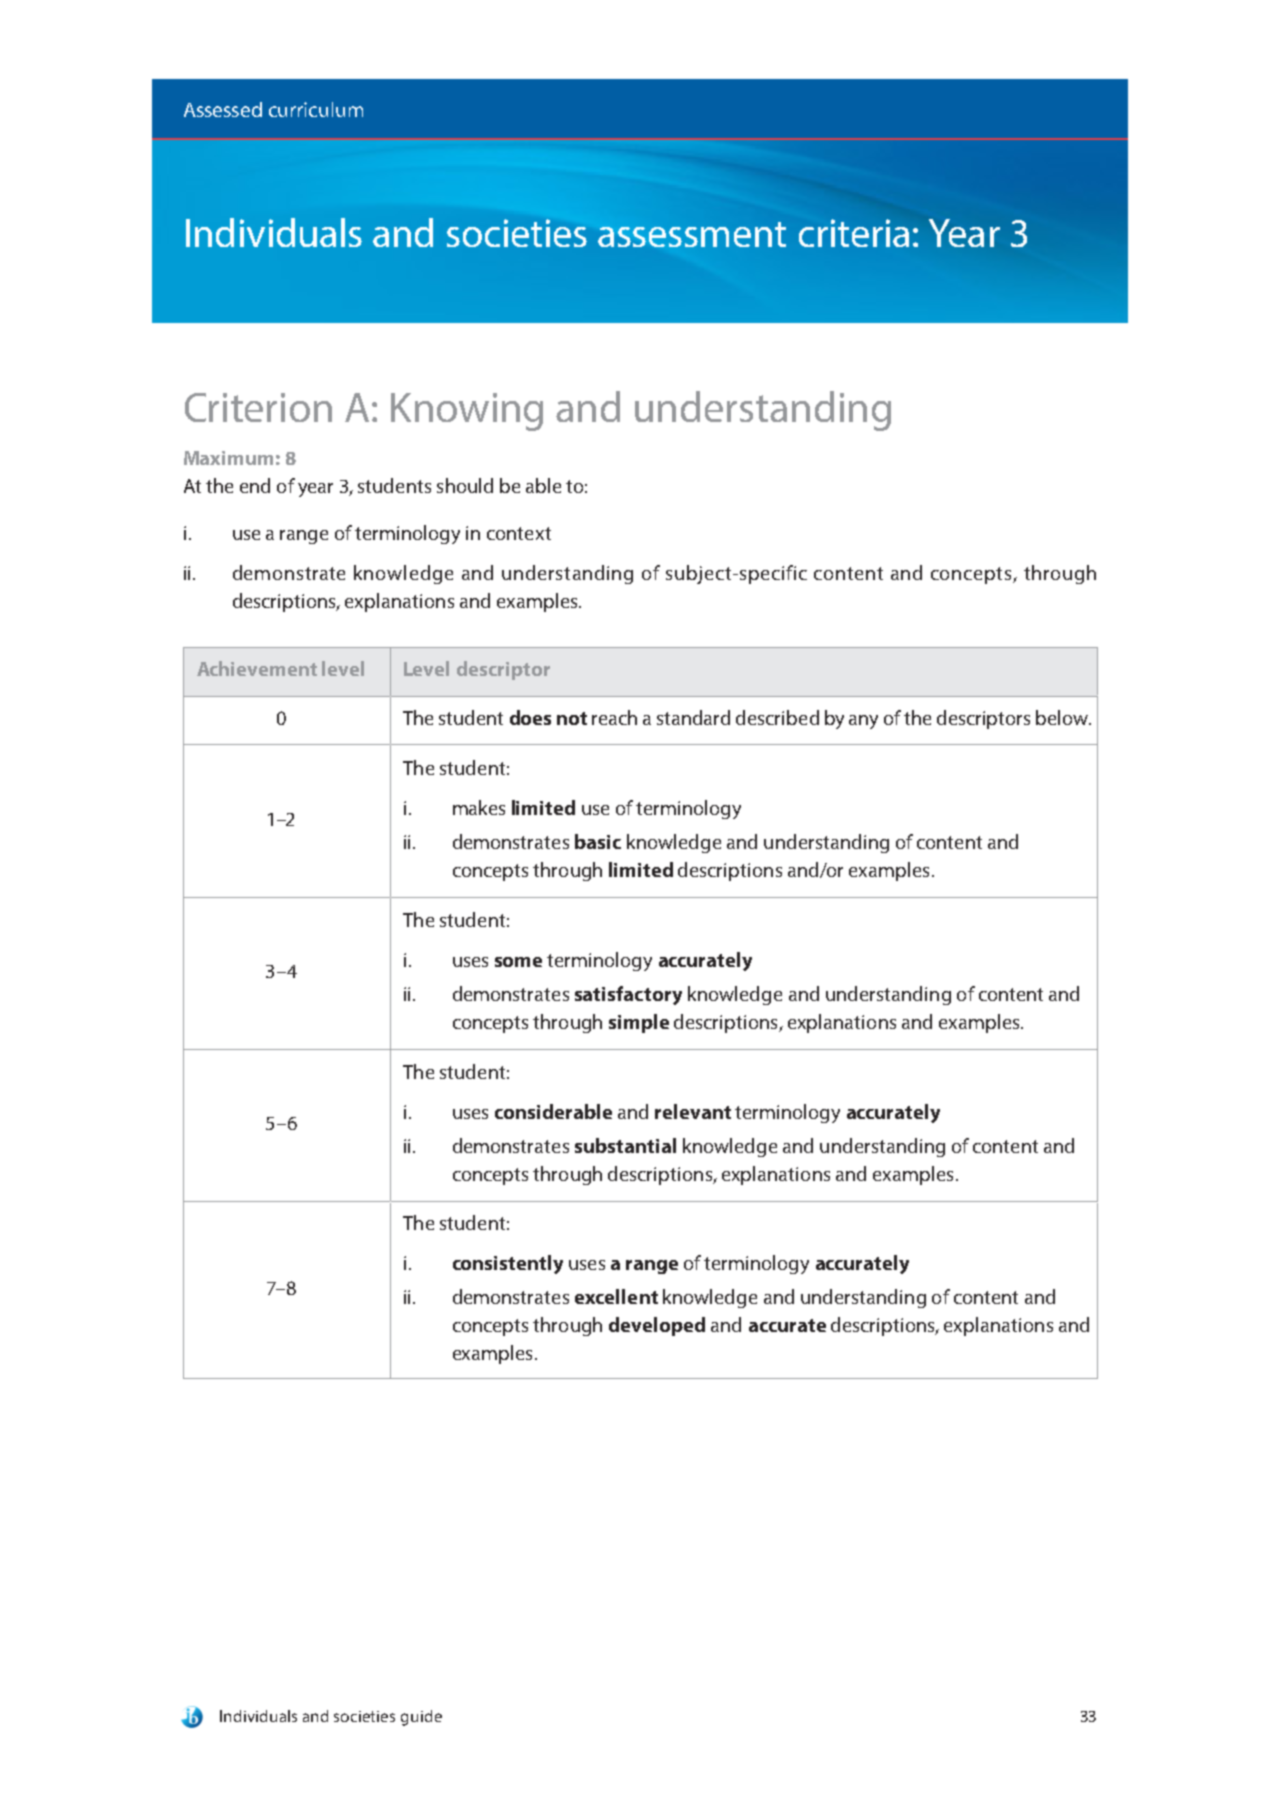  I want to click on any, so click(863, 722).
